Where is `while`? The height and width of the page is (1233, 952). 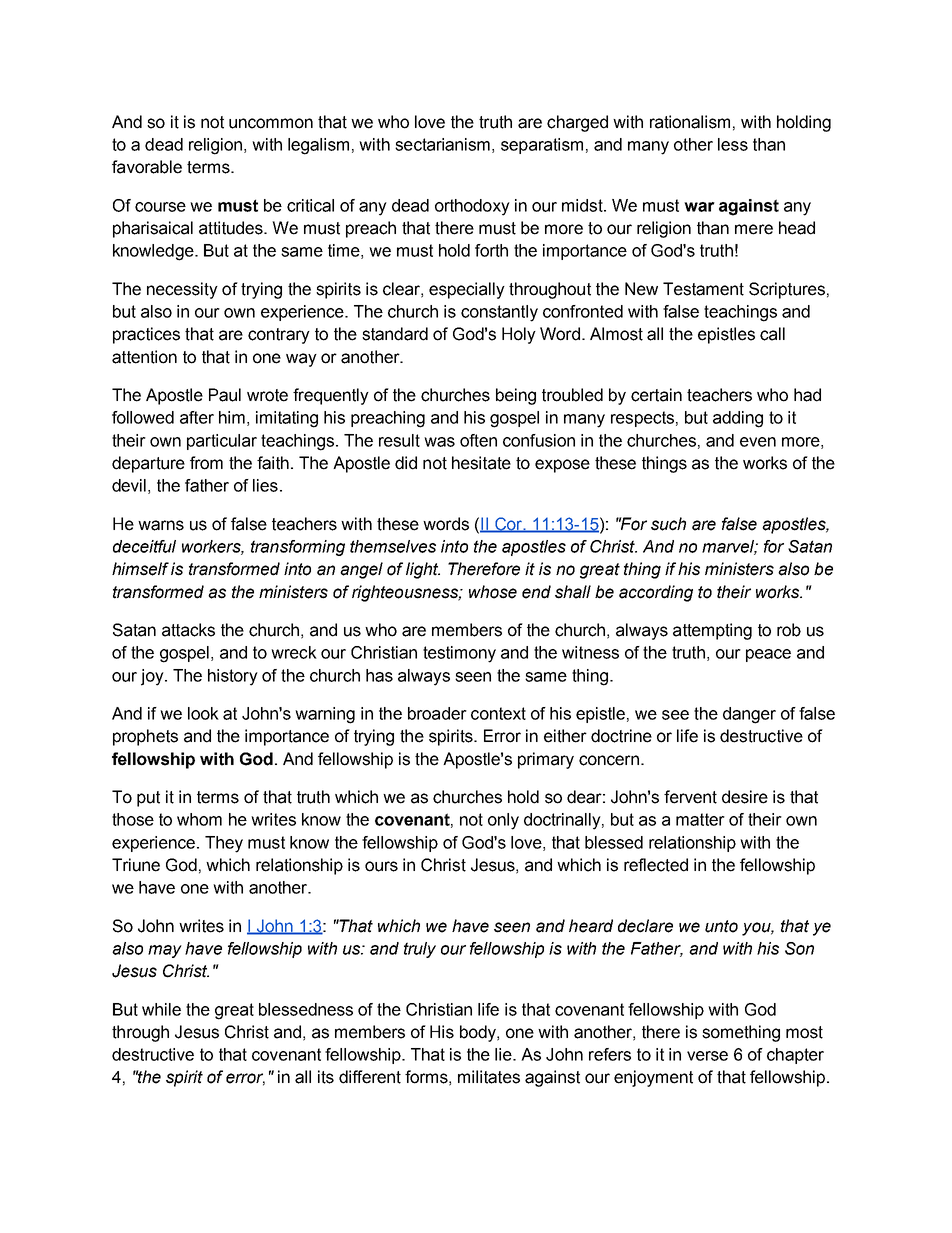
while is located at coordinates (161, 1009).
